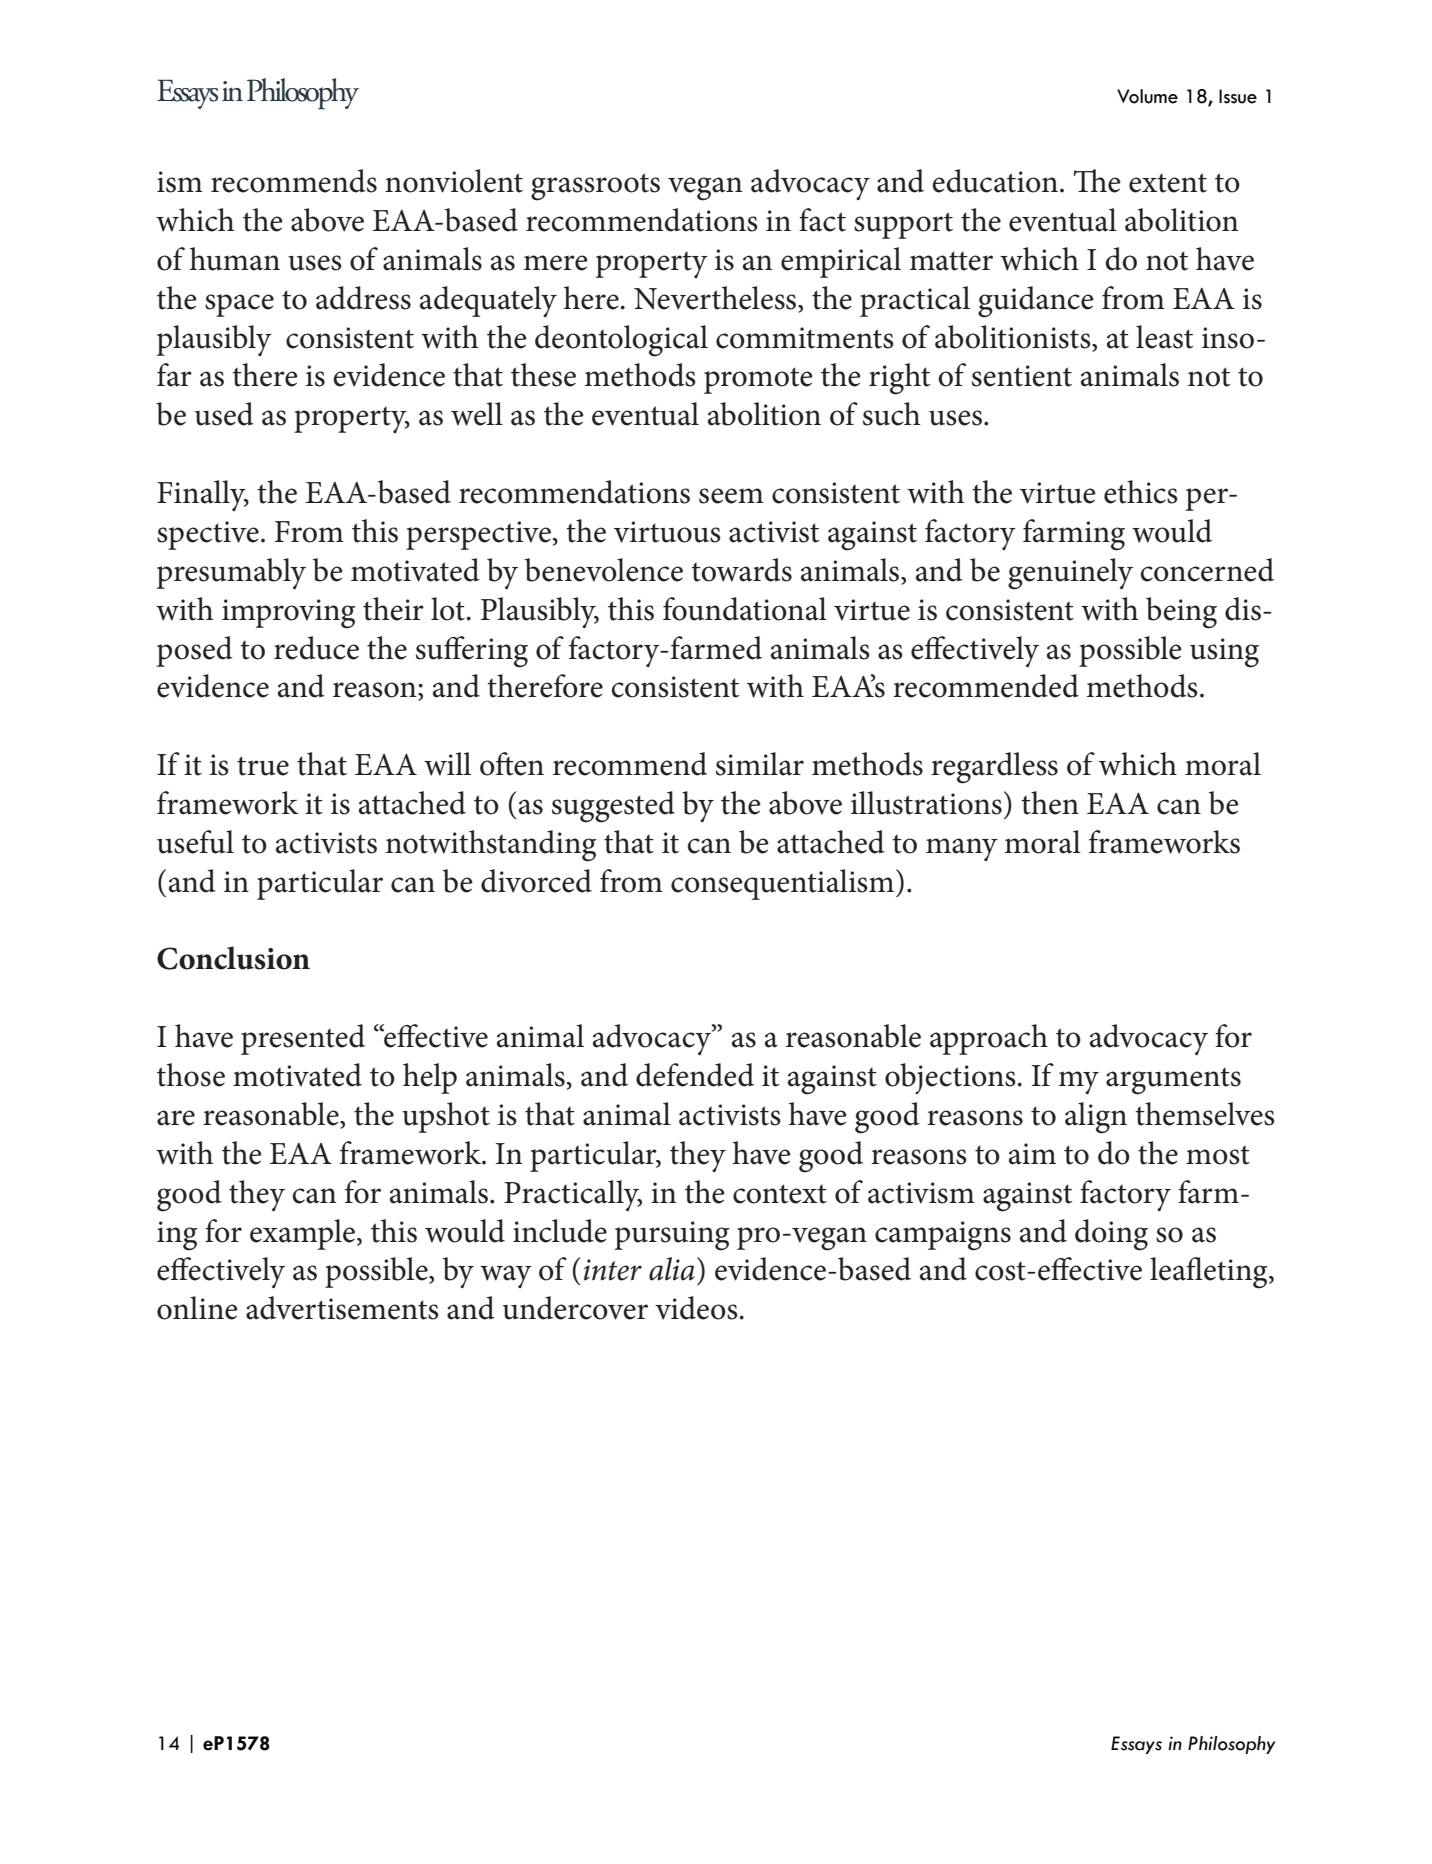 The image size is (1432, 1864). I want to click on sentient, so click(1022, 376).
